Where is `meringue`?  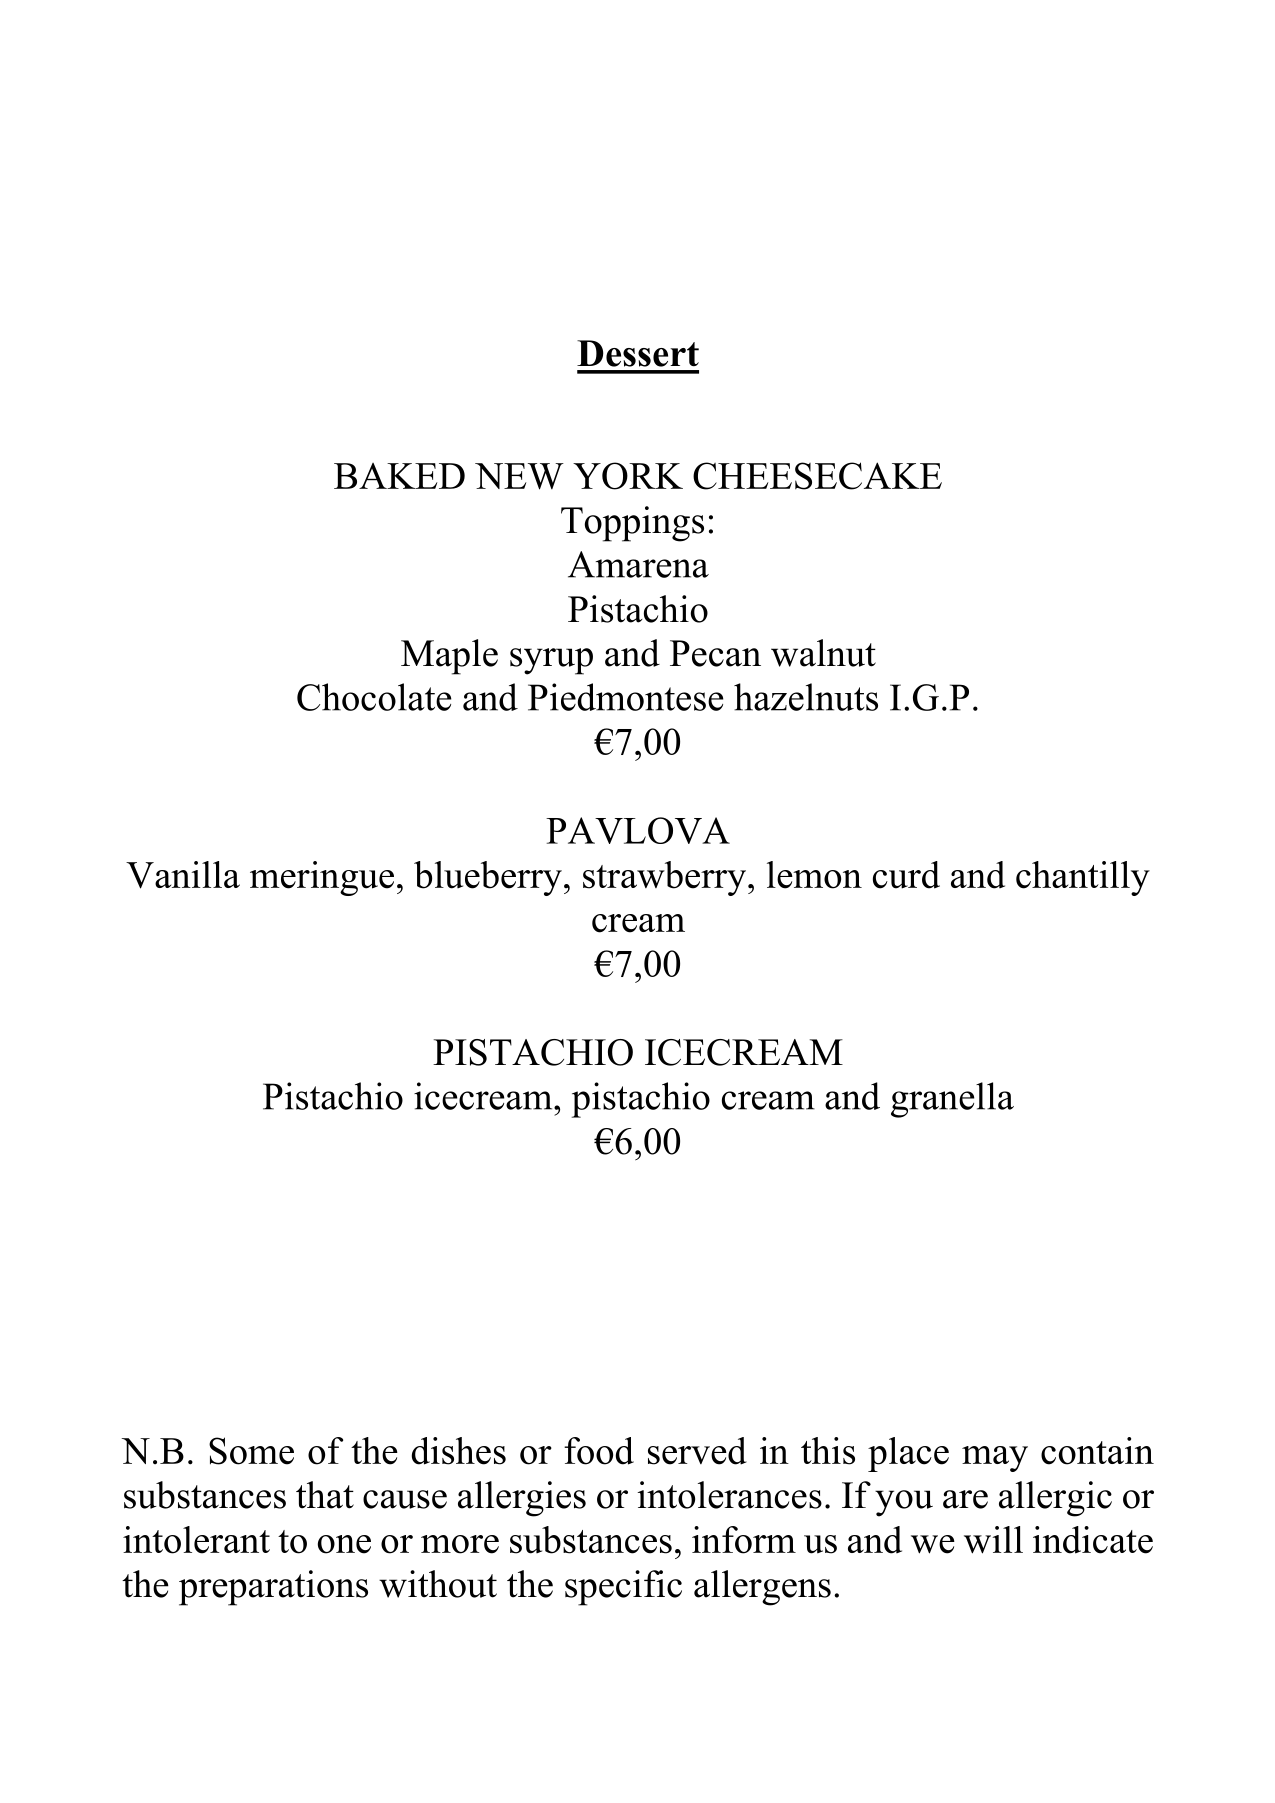 meringue is located at coordinates (322, 878).
